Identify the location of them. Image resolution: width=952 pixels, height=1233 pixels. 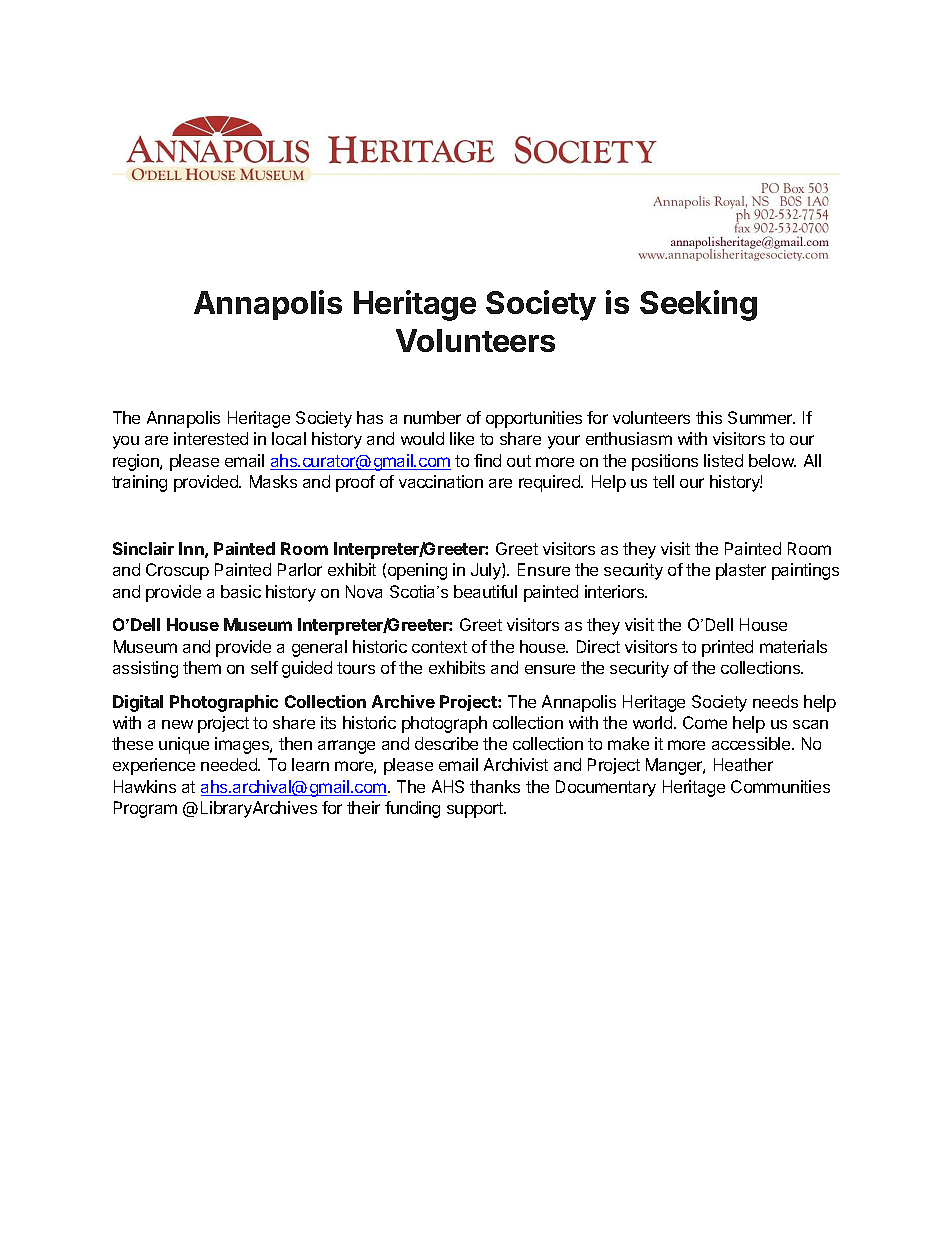
(202, 667).
